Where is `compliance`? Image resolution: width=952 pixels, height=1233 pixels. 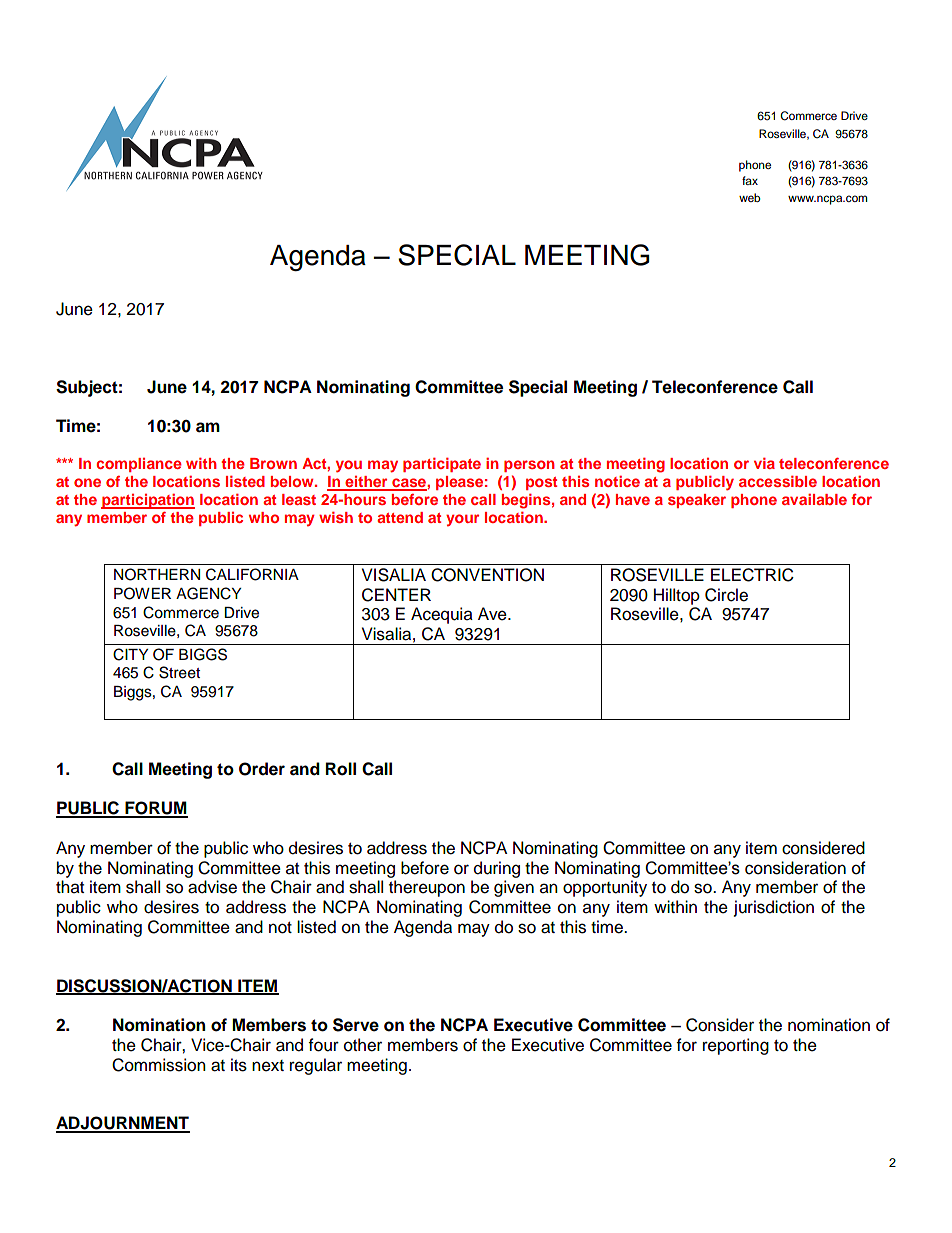
compliance is located at coordinates (139, 465).
